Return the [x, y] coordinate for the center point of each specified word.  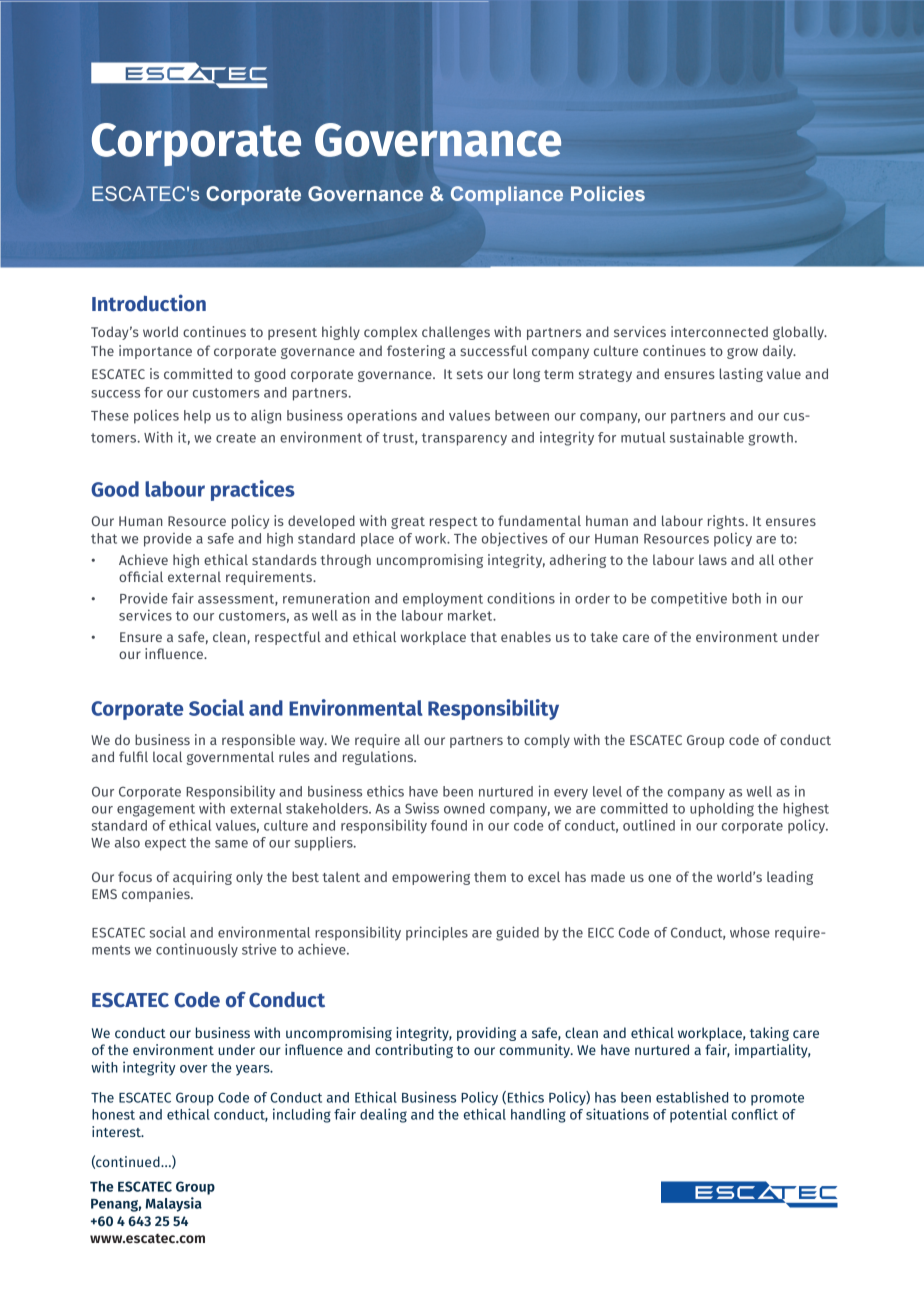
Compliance [507, 195]
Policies [608, 193]
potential [698, 1115]
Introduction [149, 303]
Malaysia [174, 1204]
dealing [383, 1115]
